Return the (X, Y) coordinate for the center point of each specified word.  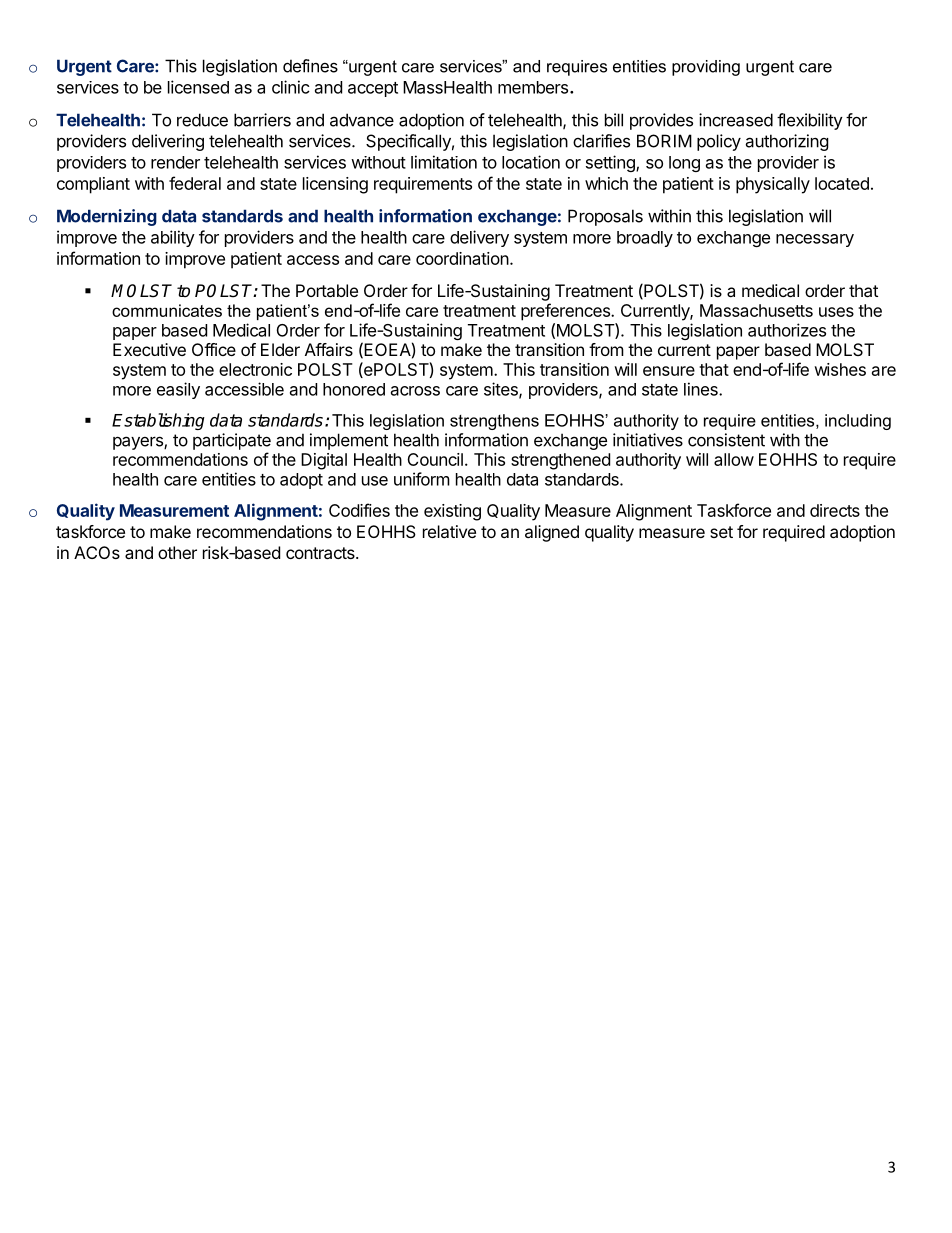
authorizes (787, 330)
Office (214, 349)
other (177, 552)
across (415, 391)
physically (773, 185)
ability (173, 238)
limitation (444, 162)
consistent (726, 440)
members (534, 87)
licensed (198, 87)
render (175, 162)
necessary (815, 240)
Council (435, 459)
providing (706, 68)
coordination (462, 258)
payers (139, 443)
